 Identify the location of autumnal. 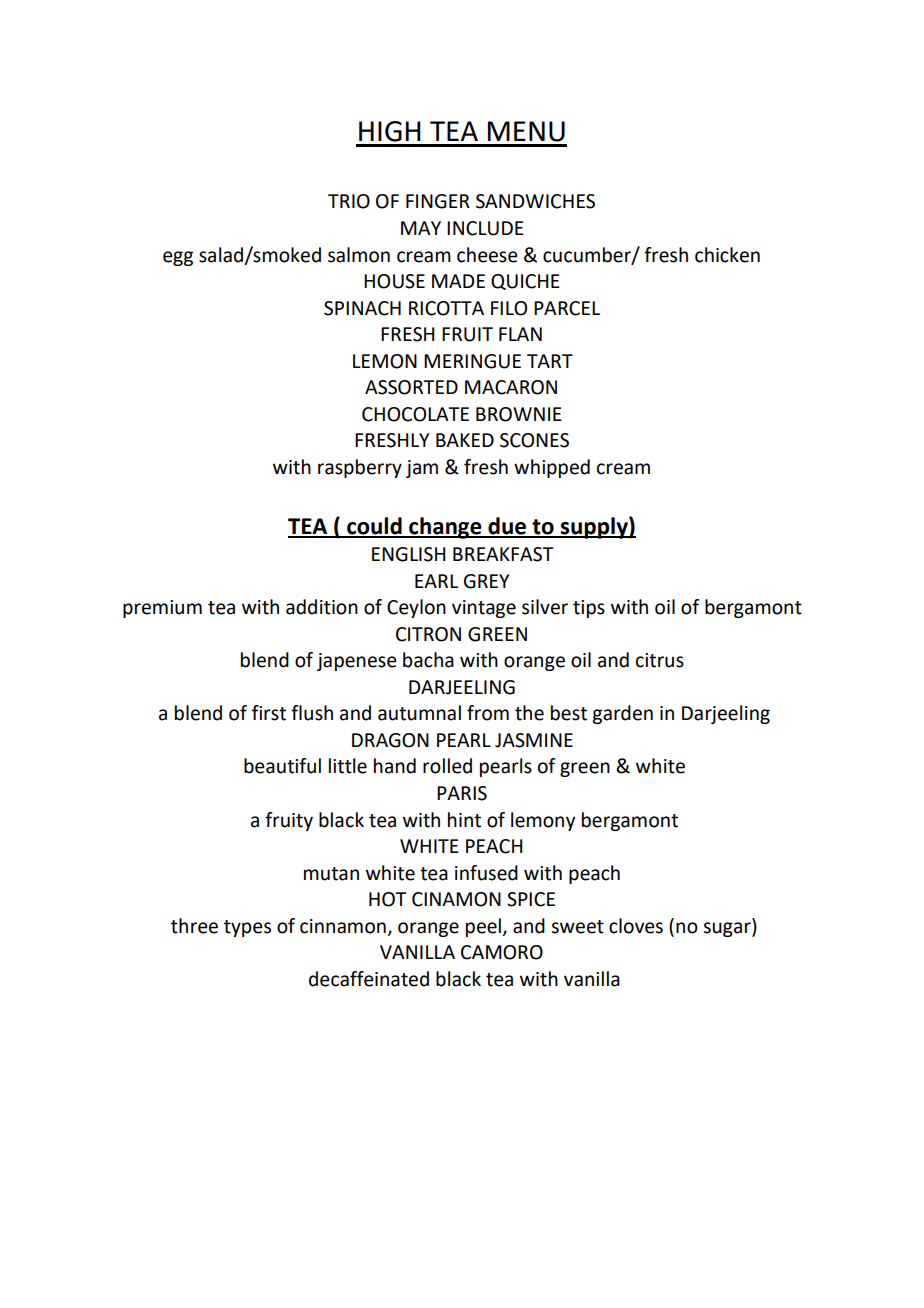
(419, 713).
